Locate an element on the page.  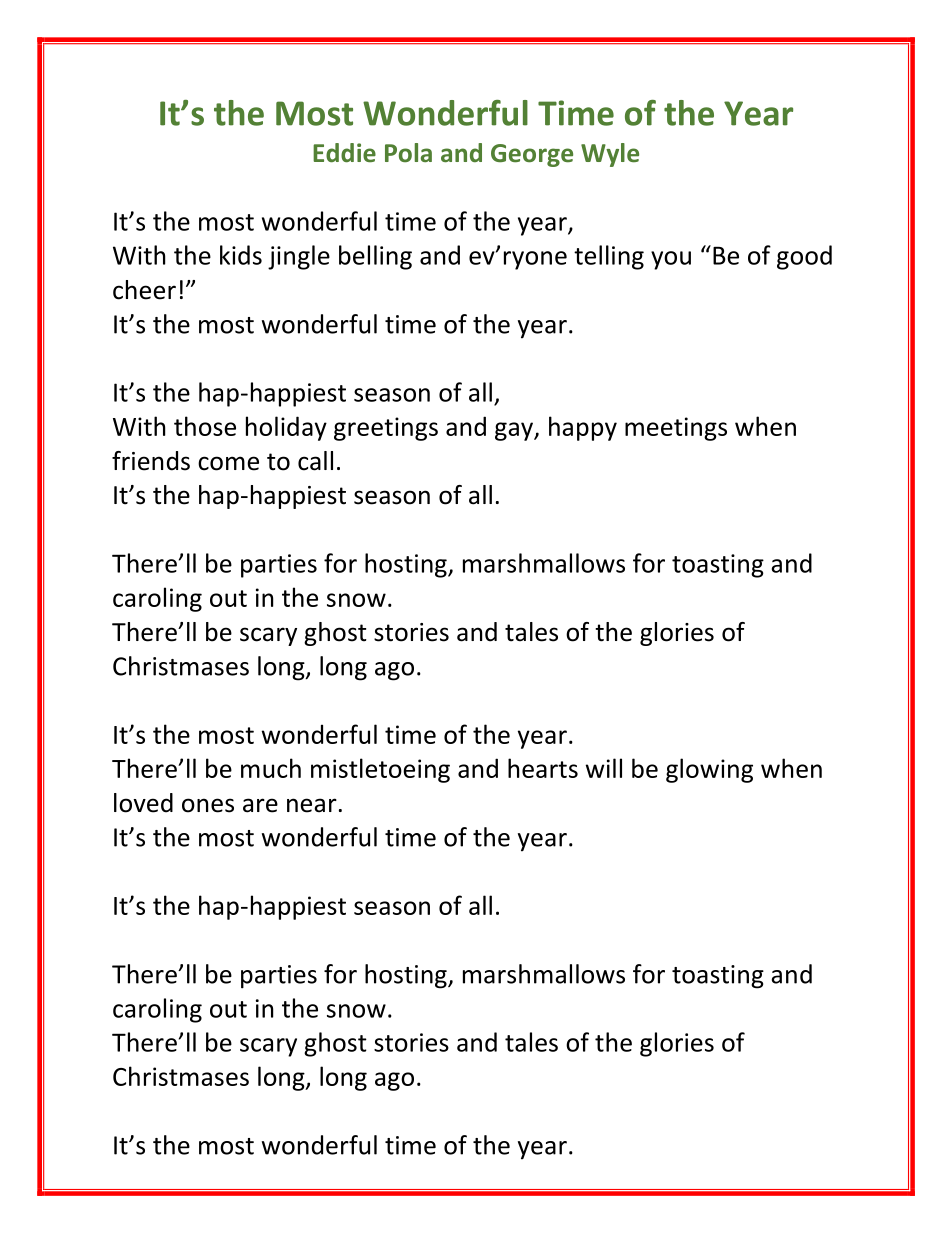
you is located at coordinates (671, 260).
